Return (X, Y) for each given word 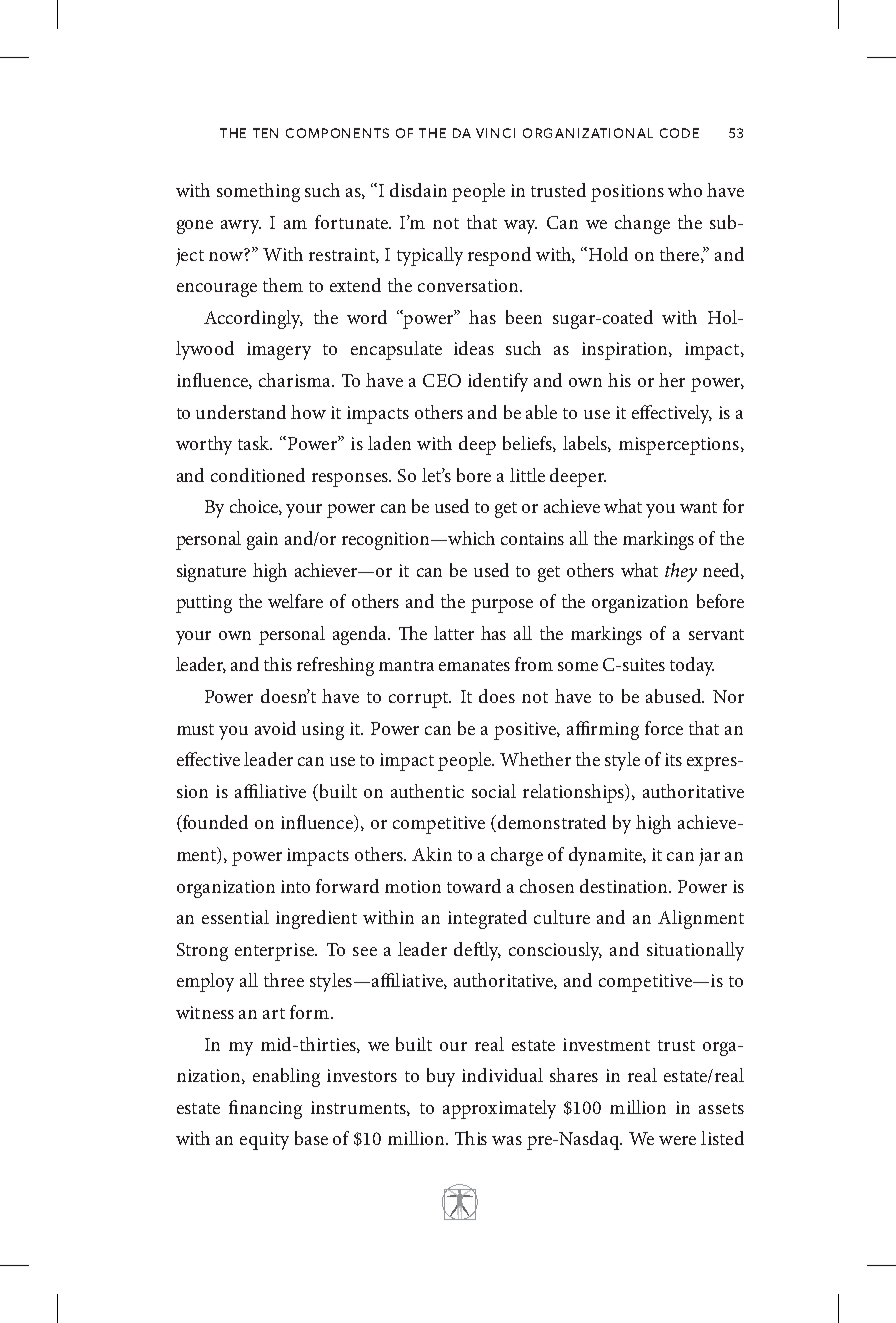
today (692, 666)
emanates (474, 665)
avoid (275, 728)
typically (430, 256)
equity (264, 1141)
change (642, 224)
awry (241, 227)
